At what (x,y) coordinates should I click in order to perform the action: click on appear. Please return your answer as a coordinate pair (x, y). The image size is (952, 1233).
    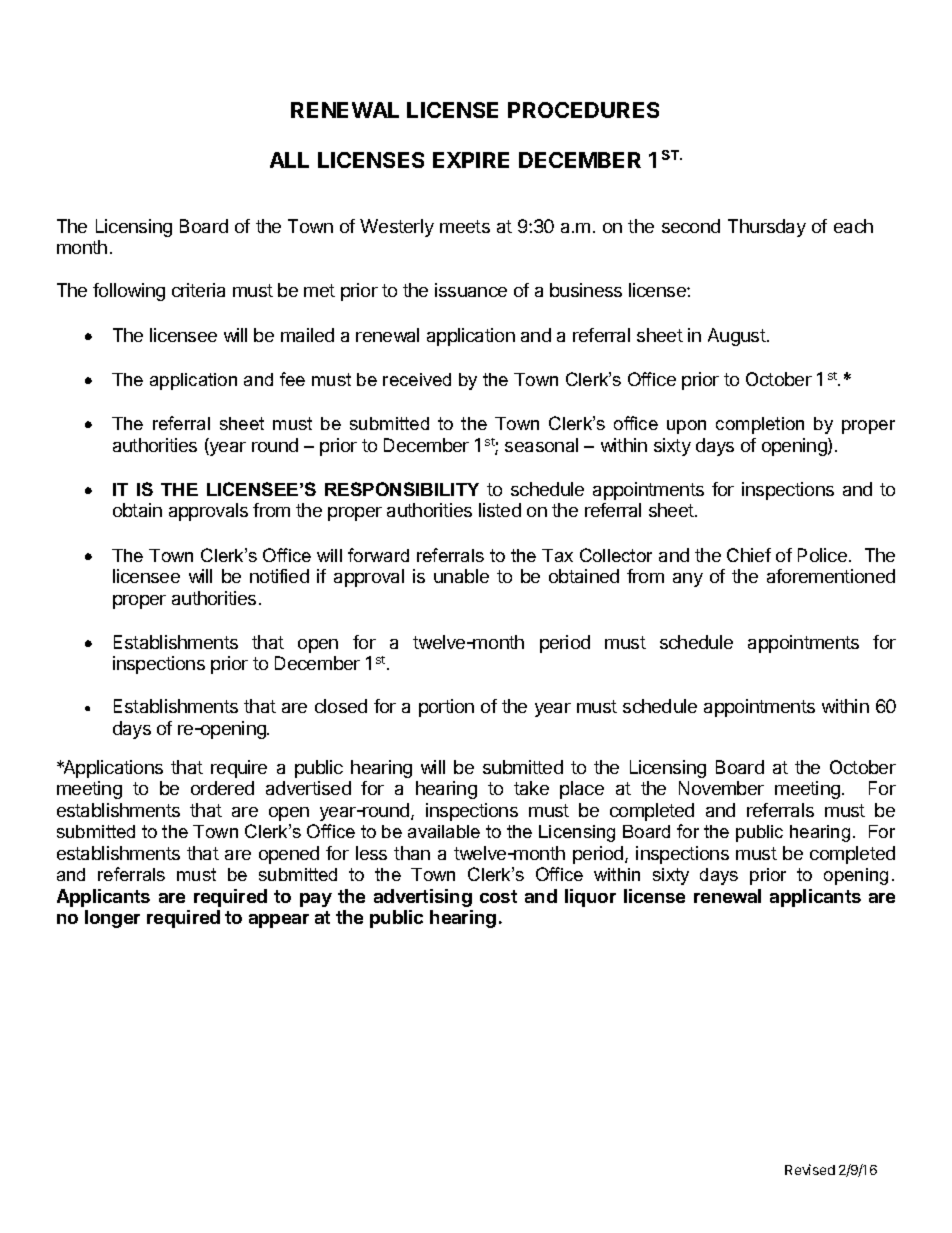
    Looking at the image, I should click on (279, 921).
